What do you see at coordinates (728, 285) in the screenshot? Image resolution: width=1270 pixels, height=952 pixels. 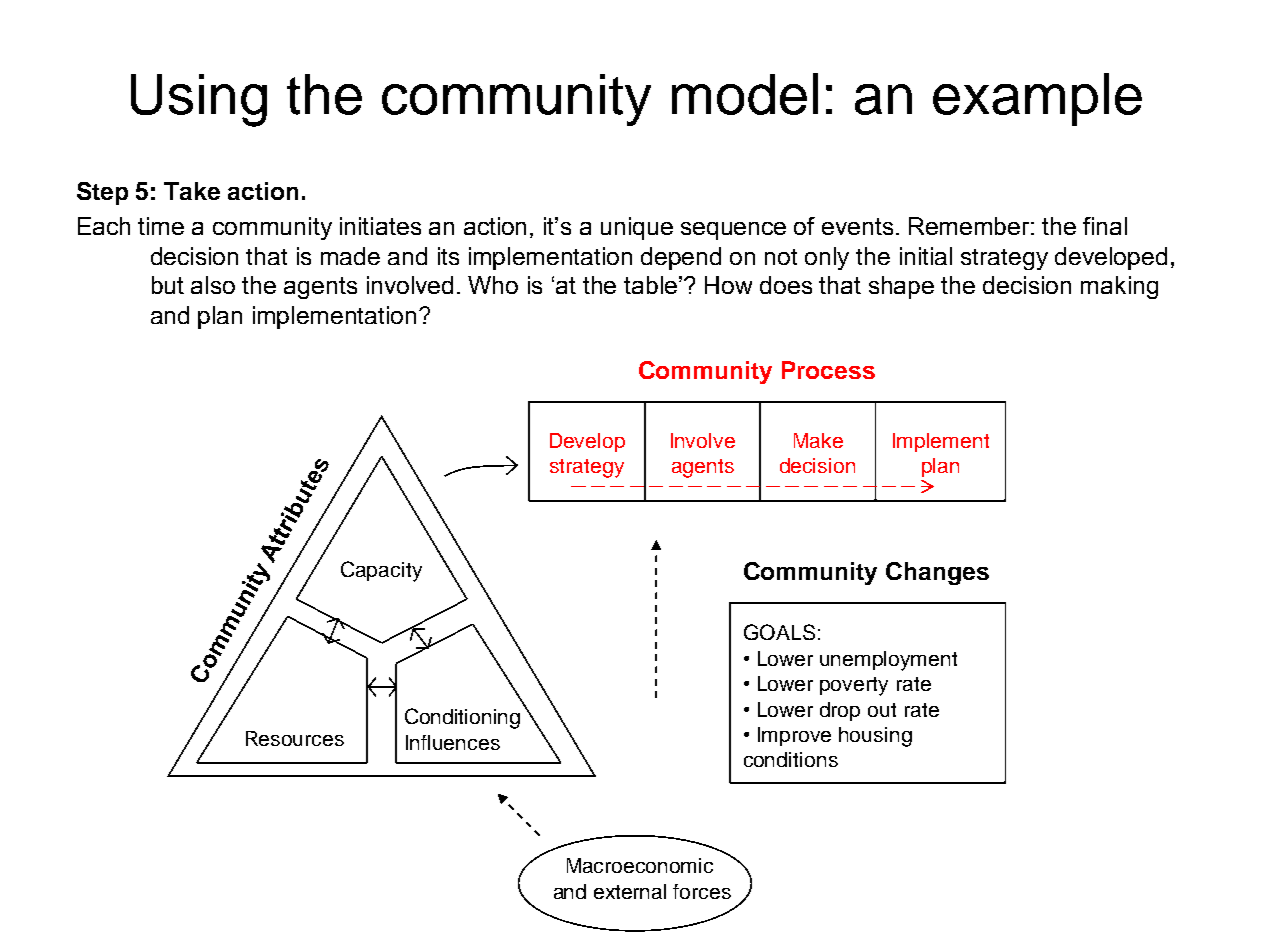 I see `How` at bounding box center [728, 285].
